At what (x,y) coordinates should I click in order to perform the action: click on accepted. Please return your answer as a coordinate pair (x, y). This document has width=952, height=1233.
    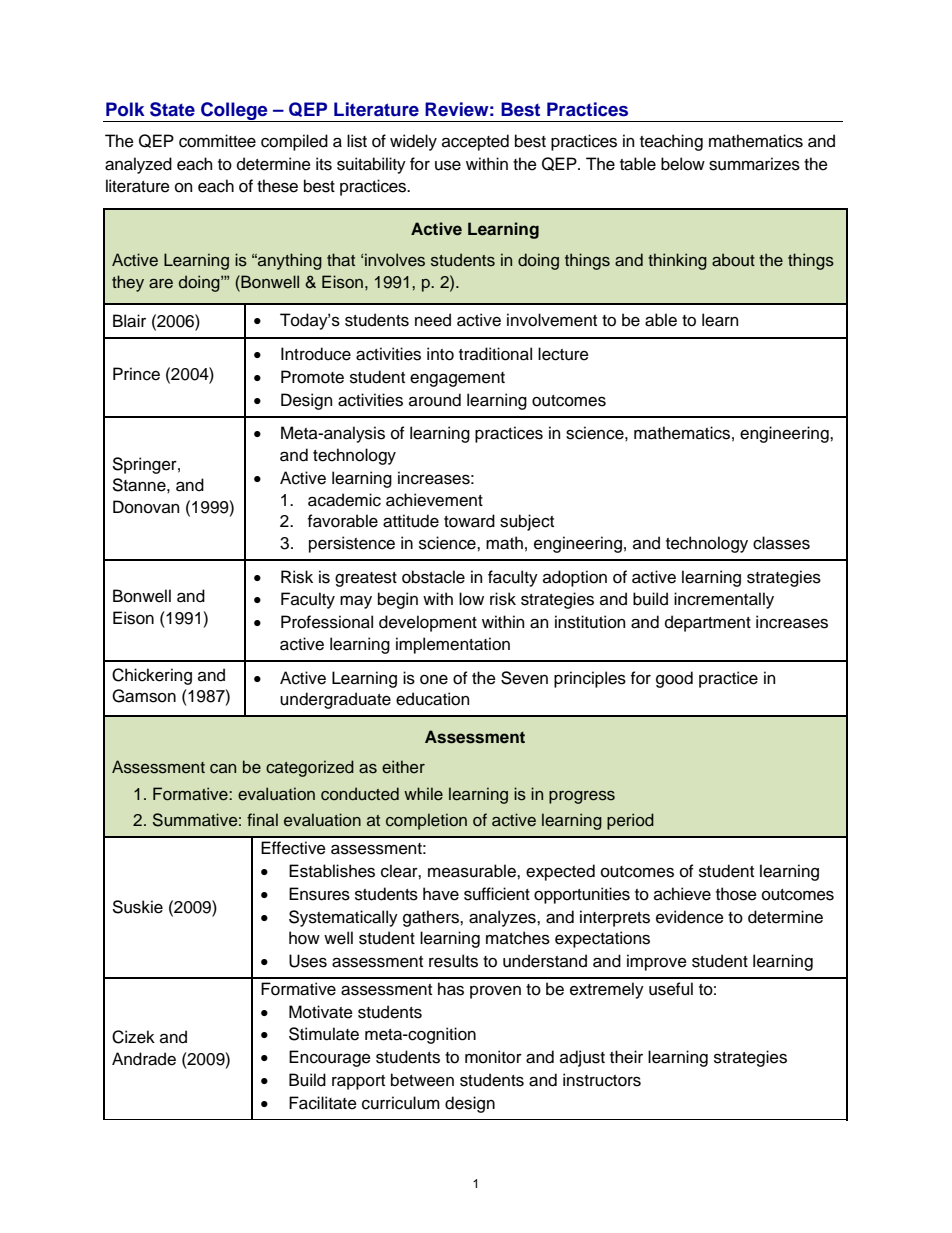
    Looking at the image, I should click on (475, 142).
